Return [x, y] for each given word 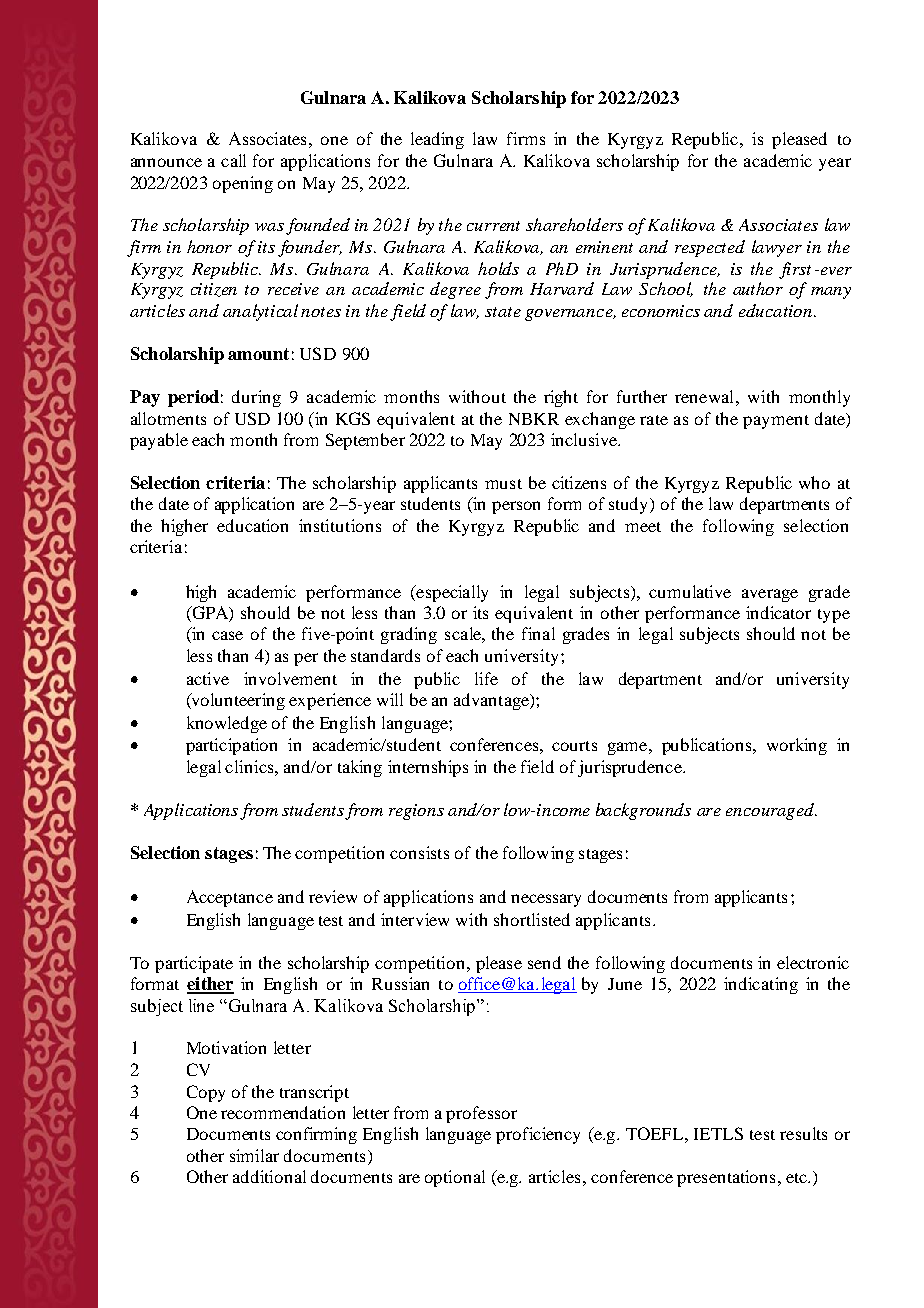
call [233, 160]
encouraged [771, 811]
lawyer [777, 248]
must [503, 484]
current [493, 226]
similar [254, 1155]
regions [416, 812]
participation [231, 746]
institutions [340, 525]
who [814, 482]
